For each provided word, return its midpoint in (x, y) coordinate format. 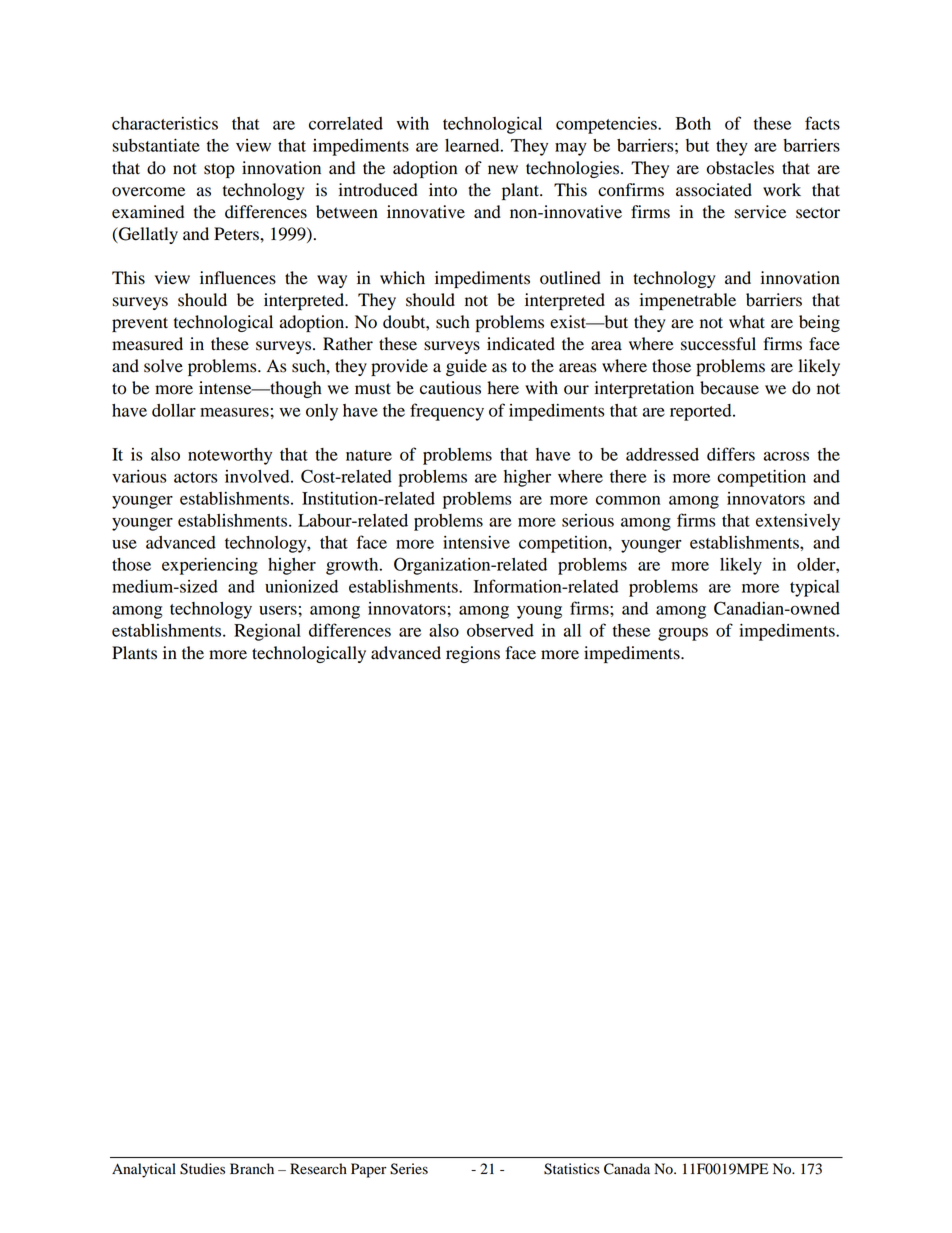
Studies (202, 1169)
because (729, 388)
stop (219, 170)
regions (473, 654)
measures (234, 412)
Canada (627, 1169)
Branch (252, 1168)
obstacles (740, 168)
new (503, 170)
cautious (450, 388)
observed (500, 630)
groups (683, 634)
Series (409, 1169)
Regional (267, 632)
